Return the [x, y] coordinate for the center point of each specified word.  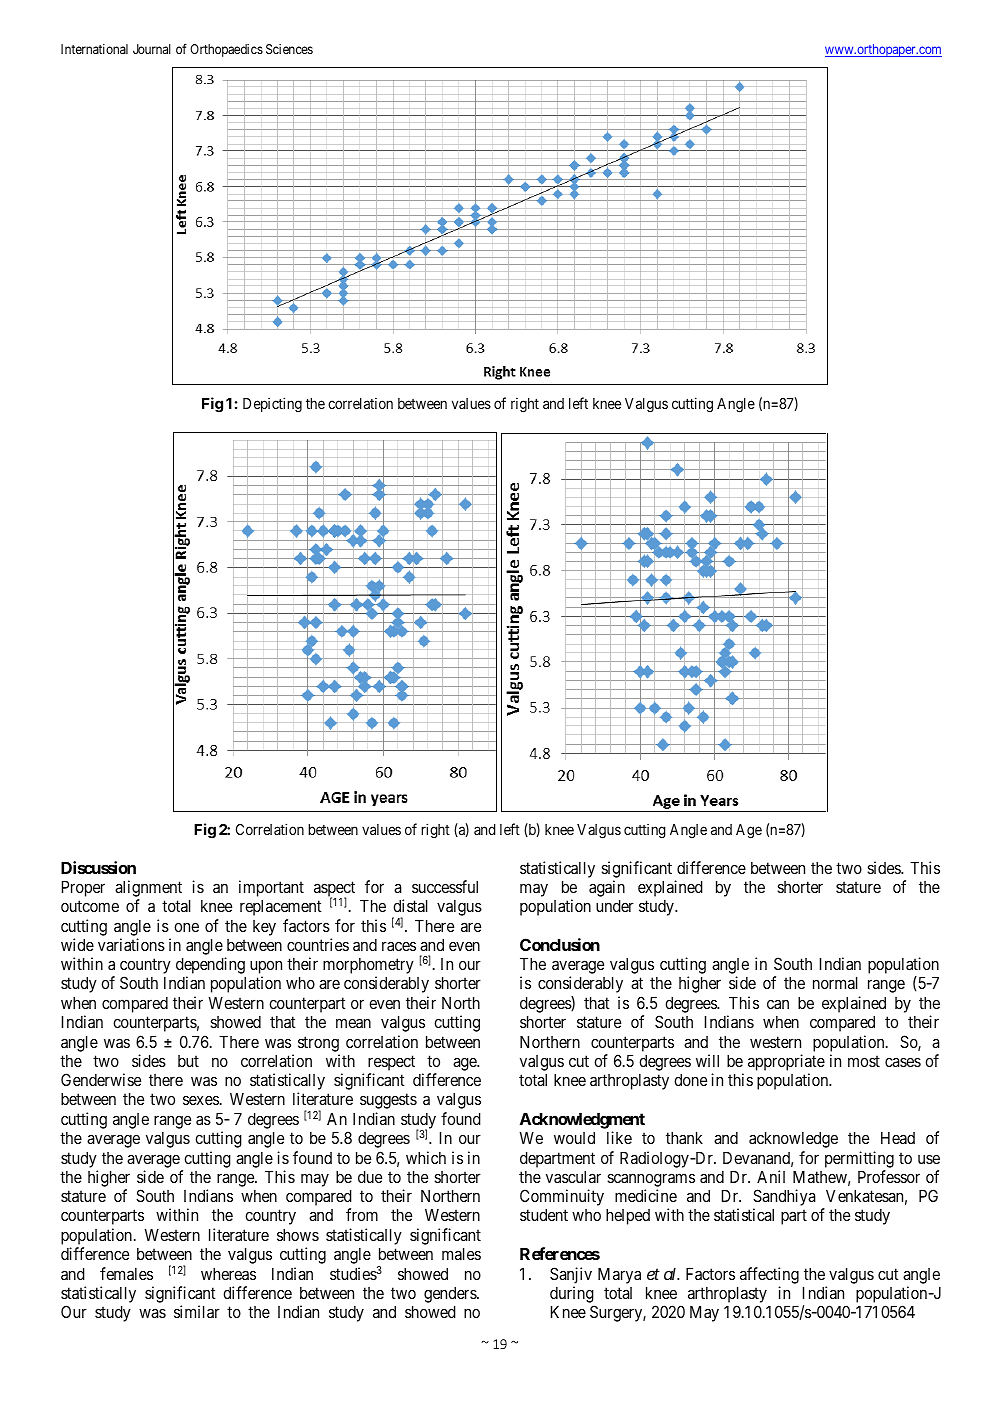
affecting [769, 1275]
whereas [228, 1274]
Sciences [289, 49]
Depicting [272, 405]
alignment [148, 888]
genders [451, 1295]
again [607, 888]
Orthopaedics [226, 50]
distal [410, 905]
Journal [152, 49]
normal [835, 983]
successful [445, 886]
